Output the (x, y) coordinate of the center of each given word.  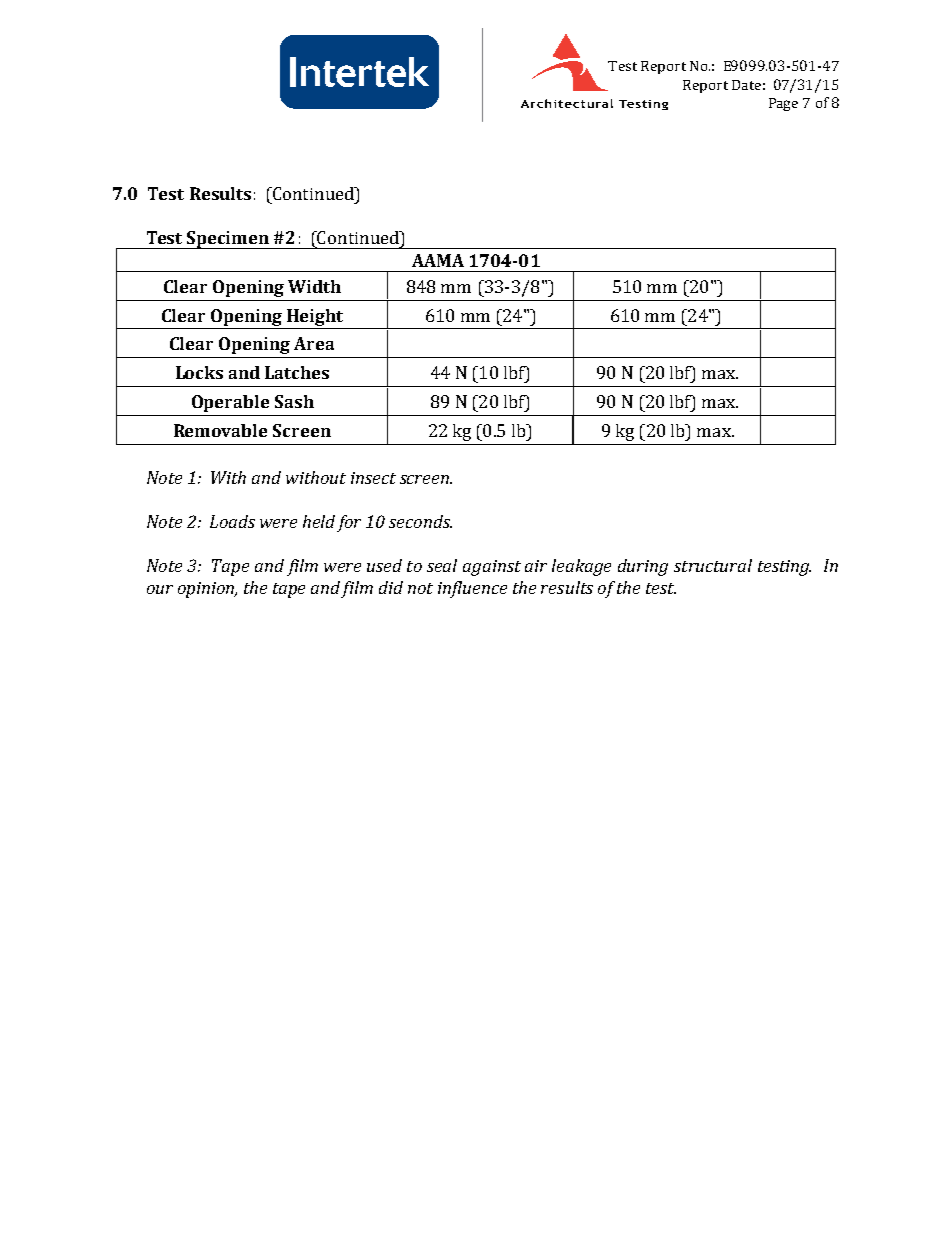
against (492, 568)
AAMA (438, 260)
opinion (207, 590)
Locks (199, 372)
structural (713, 565)
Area (314, 343)
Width (314, 286)
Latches (297, 372)
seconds (420, 521)
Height (315, 317)
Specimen (228, 240)
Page (783, 104)
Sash (294, 401)
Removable (220, 430)
